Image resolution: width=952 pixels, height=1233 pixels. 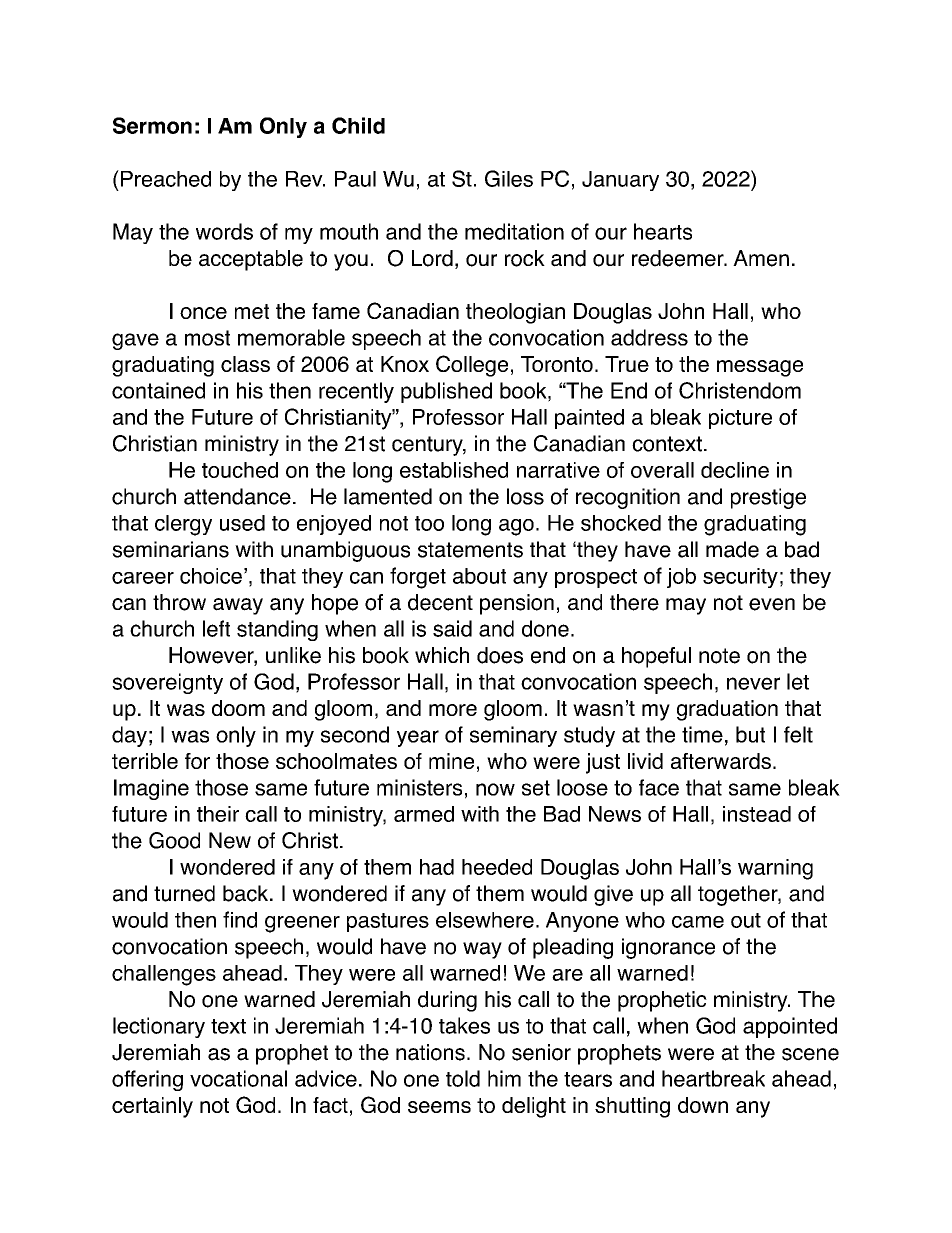 I want to click on Giles, so click(x=509, y=178).
